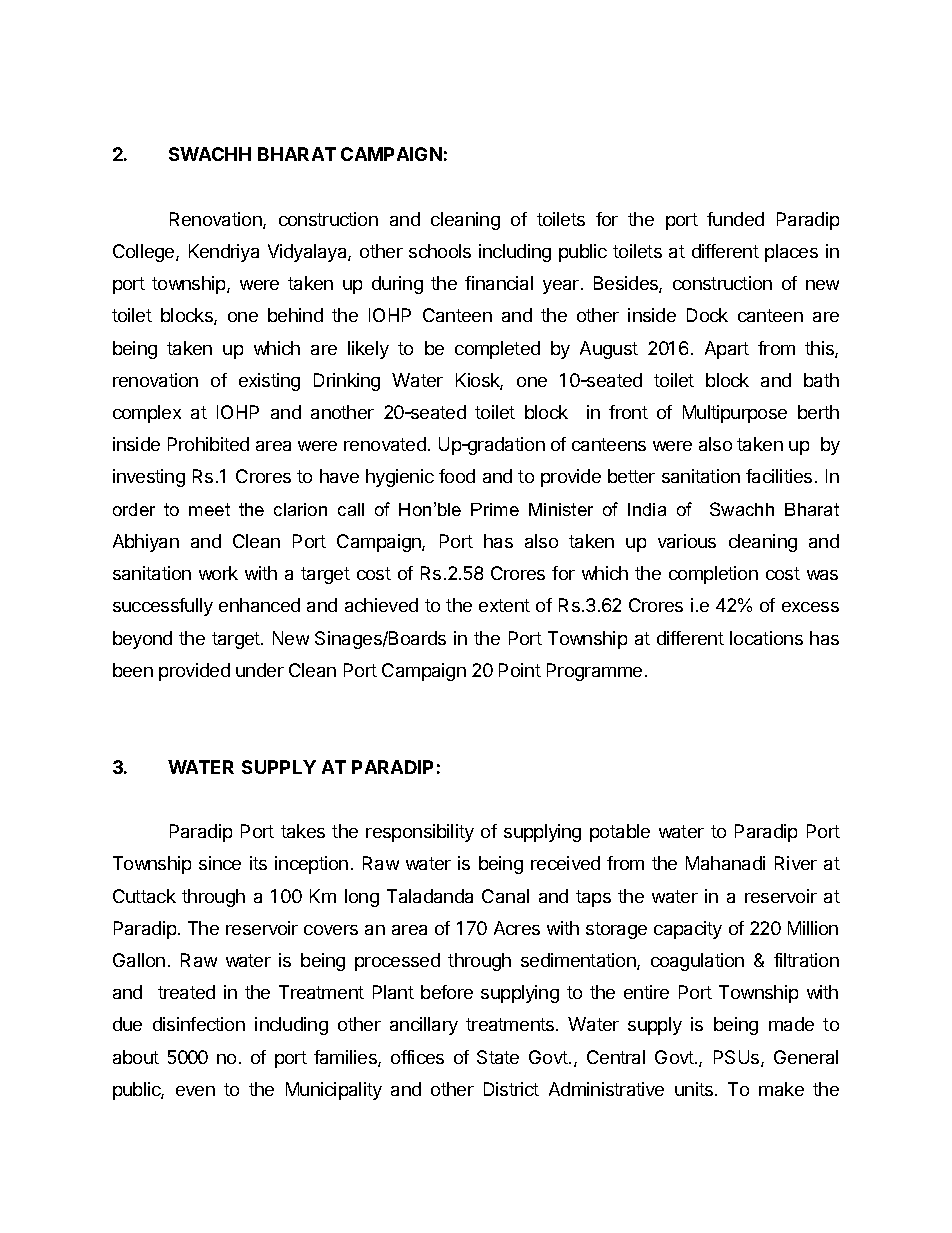  I want to click on College, so click(145, 253).
